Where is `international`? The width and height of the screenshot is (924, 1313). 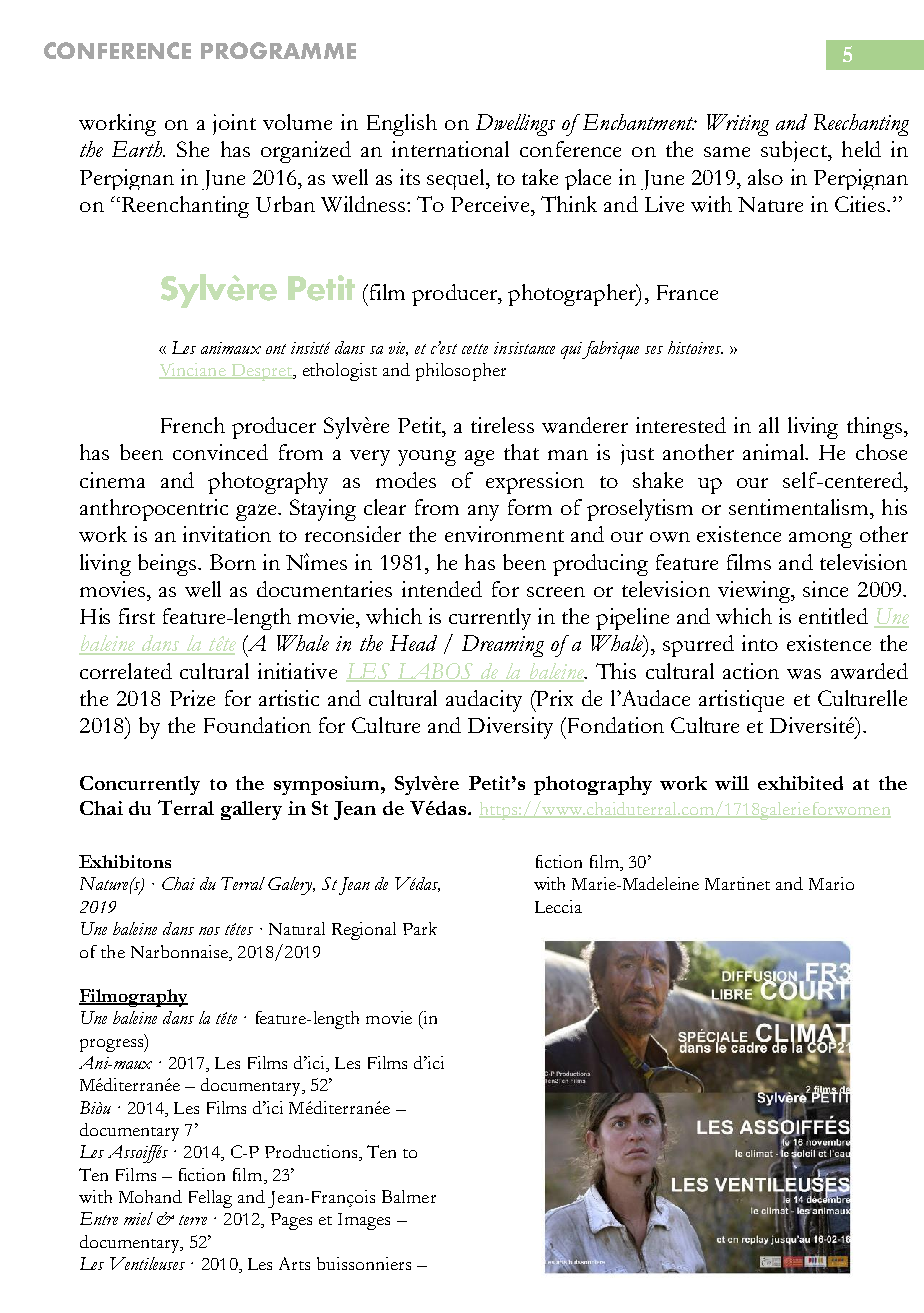
international is located at coordinates (450, 149).
